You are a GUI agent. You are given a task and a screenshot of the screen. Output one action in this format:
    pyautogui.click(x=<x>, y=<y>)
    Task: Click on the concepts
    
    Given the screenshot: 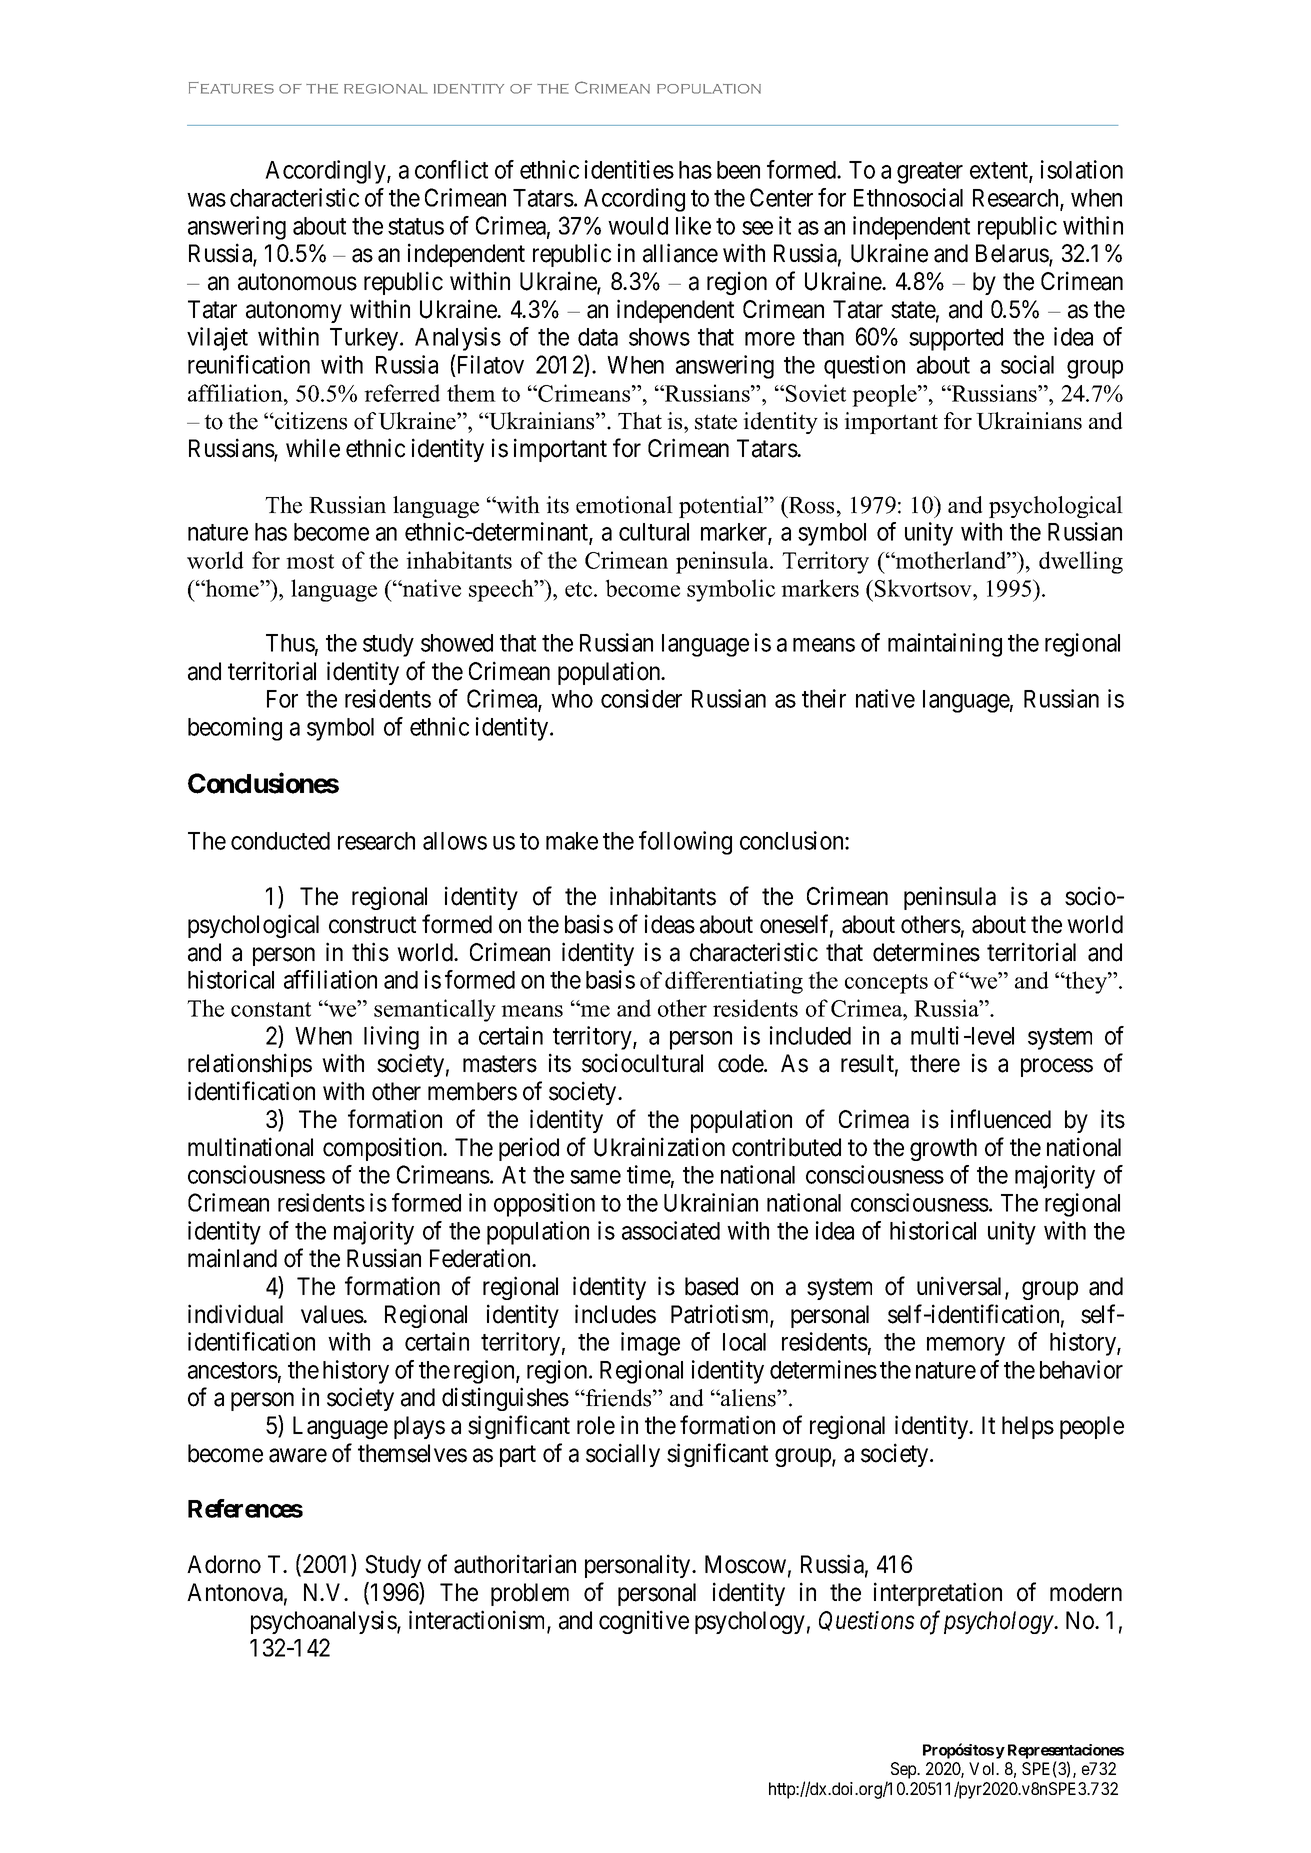 What is the action you would take?
    pyautogui.click(x=886, y=984)
